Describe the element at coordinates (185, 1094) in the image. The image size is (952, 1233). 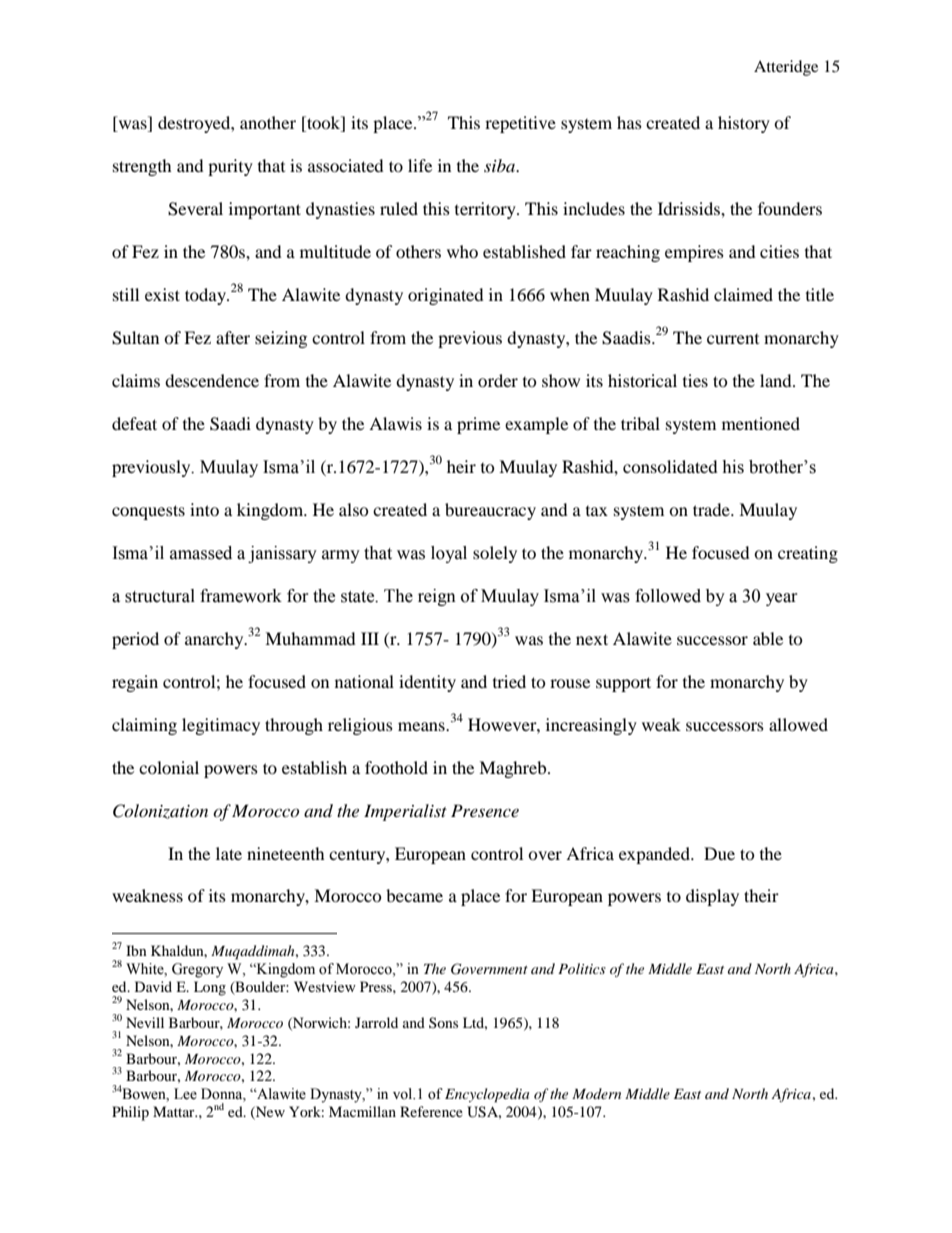
I see `Lee` at that location.
